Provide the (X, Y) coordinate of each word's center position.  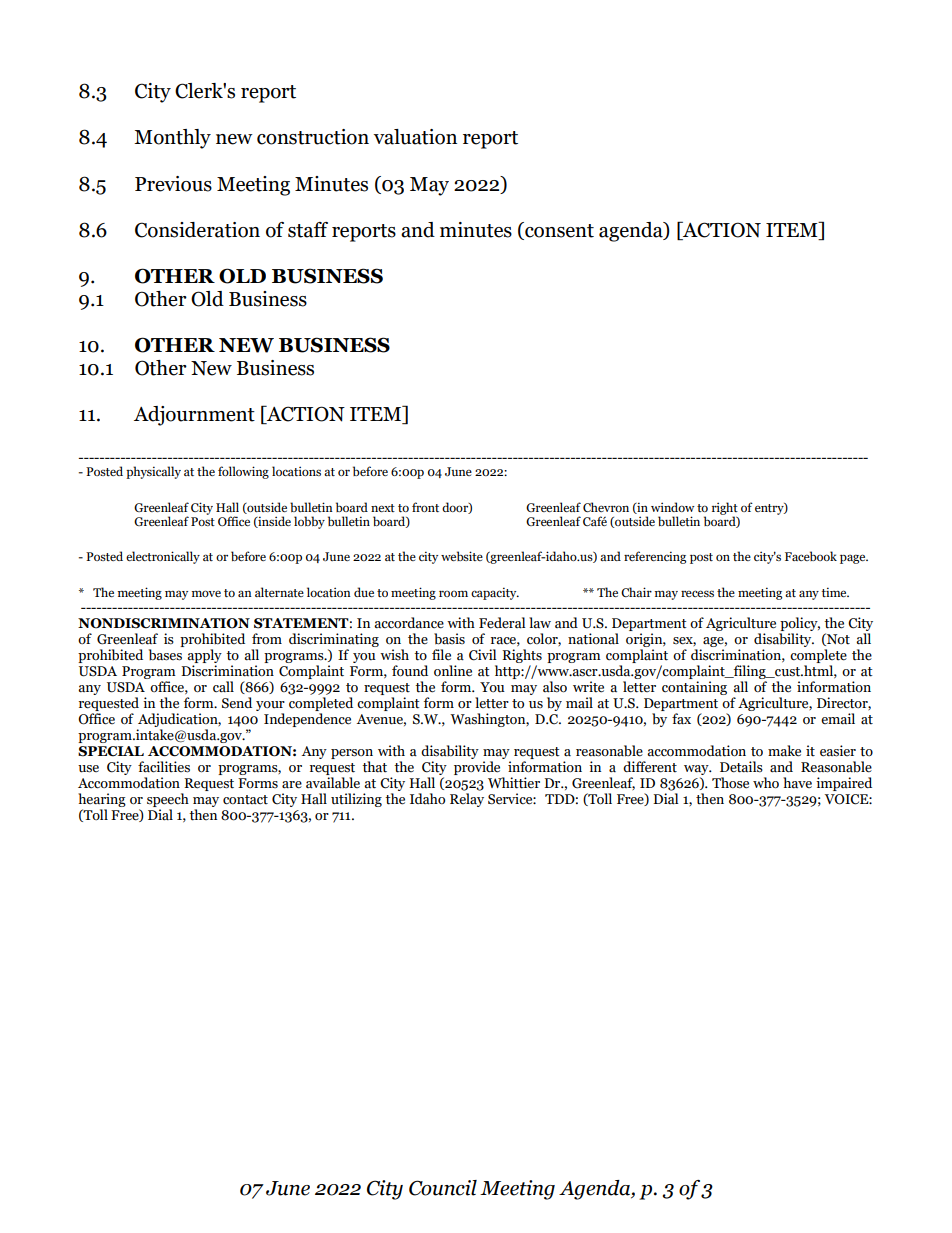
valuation (415, 137)
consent (558, 231)
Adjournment (194, 416)
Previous (173, 184)
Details (741, 767)
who (766, 783)
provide (477, 768)
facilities (164, 767)
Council (443, 1188)
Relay (467, 800)
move (206, 593)
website (462, 556)
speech (168, 800)
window (673, 507)
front (425, 507)
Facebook (811, 556)
